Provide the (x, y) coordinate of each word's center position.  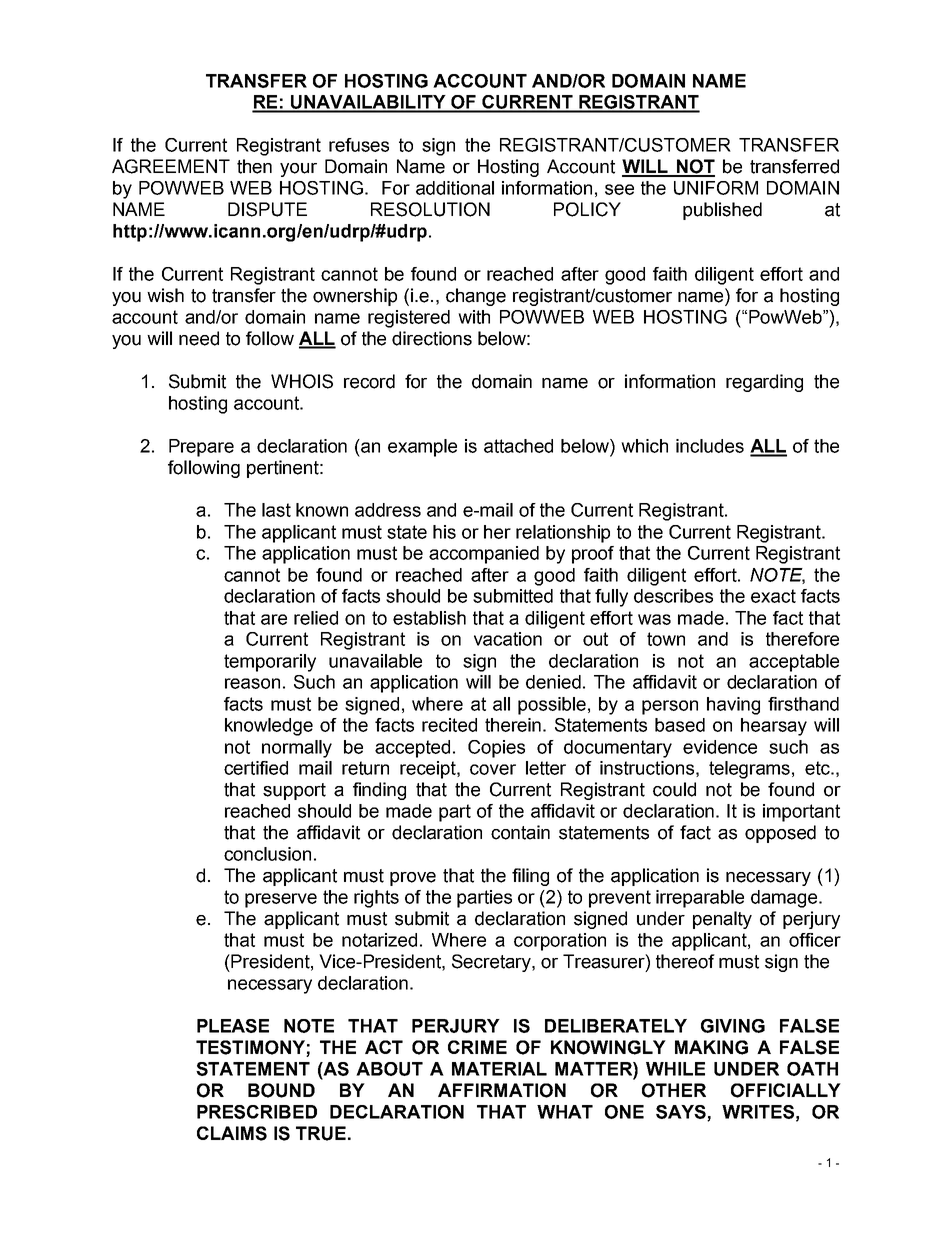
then (254, 166)
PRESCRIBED (257, 1112)
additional (455, 188)
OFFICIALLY (786, 1090)
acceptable (794, 663)
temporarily (270, 663)
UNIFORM (716, 188)
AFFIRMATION (502, 1090)
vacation (508, 639)
